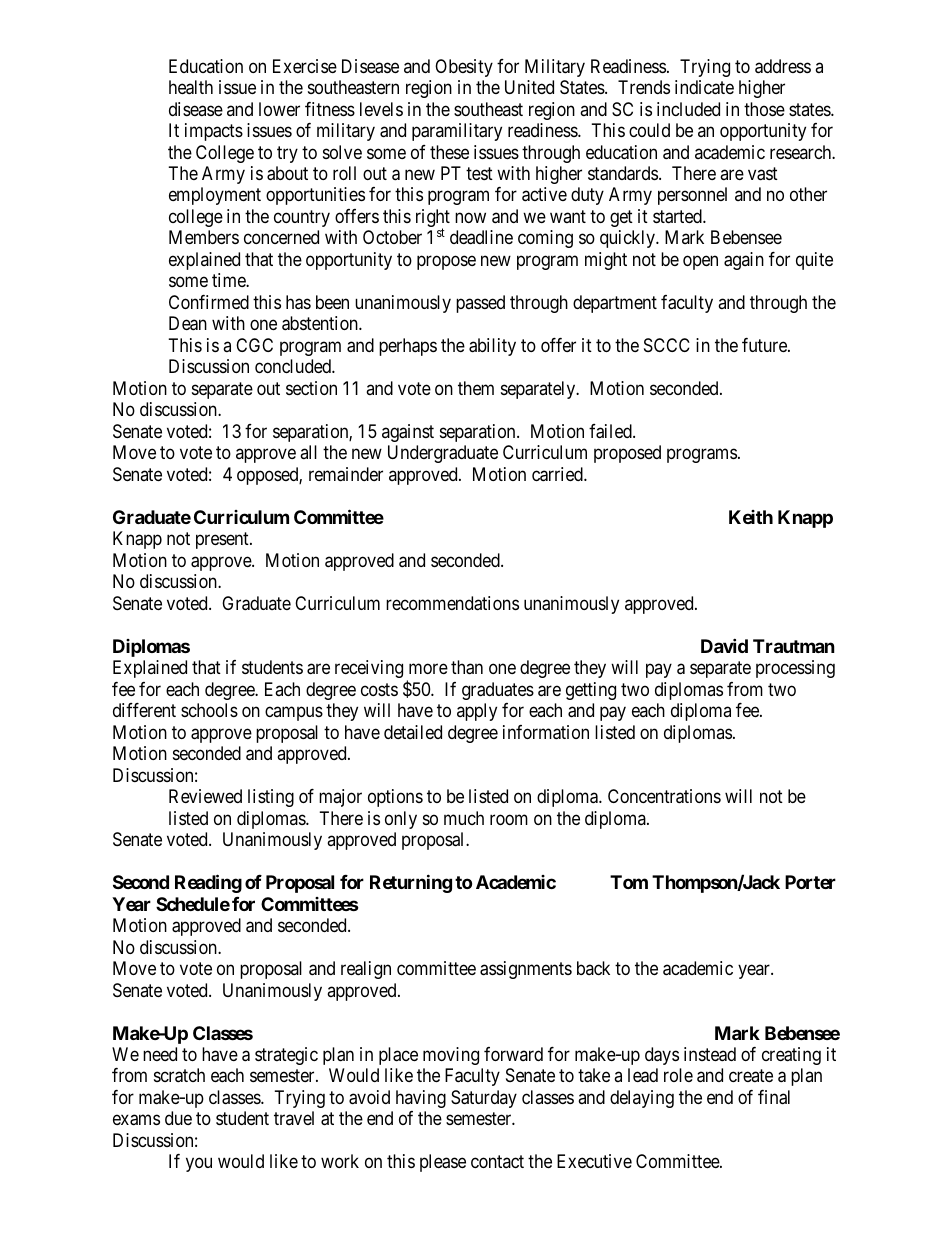 The height and width of the screenshot is (1233, 952). Describe the element at coordinates (765, 345) in the screenshot. I see `future` at that location.
